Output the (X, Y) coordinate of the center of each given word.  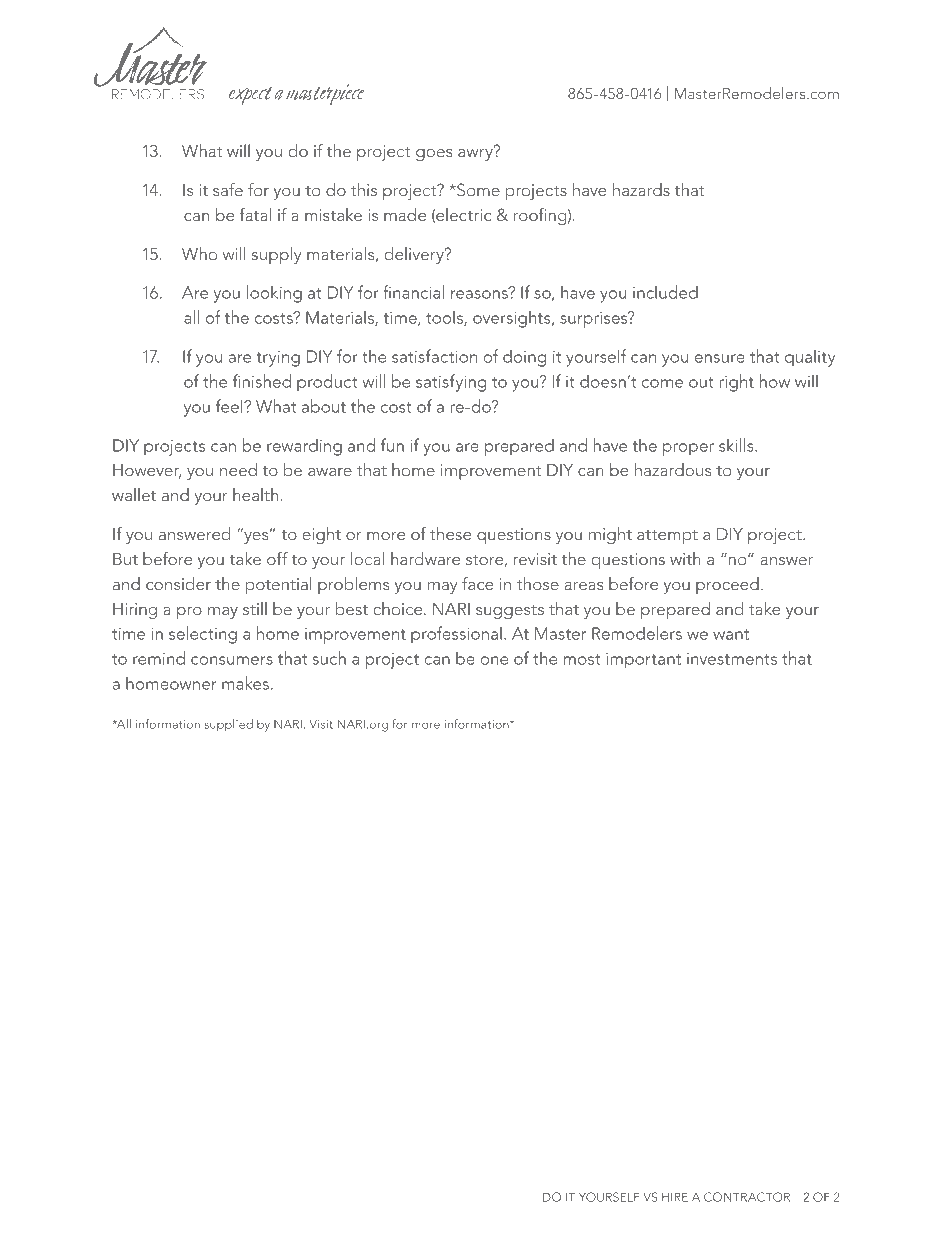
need (238, 469)
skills (737, 445)
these (450, 533)
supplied (228, 725)
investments (732, 659)
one (494, 660)
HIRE (675, 1197)
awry (476, 154)
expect (250, 96)
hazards (641, 189)
